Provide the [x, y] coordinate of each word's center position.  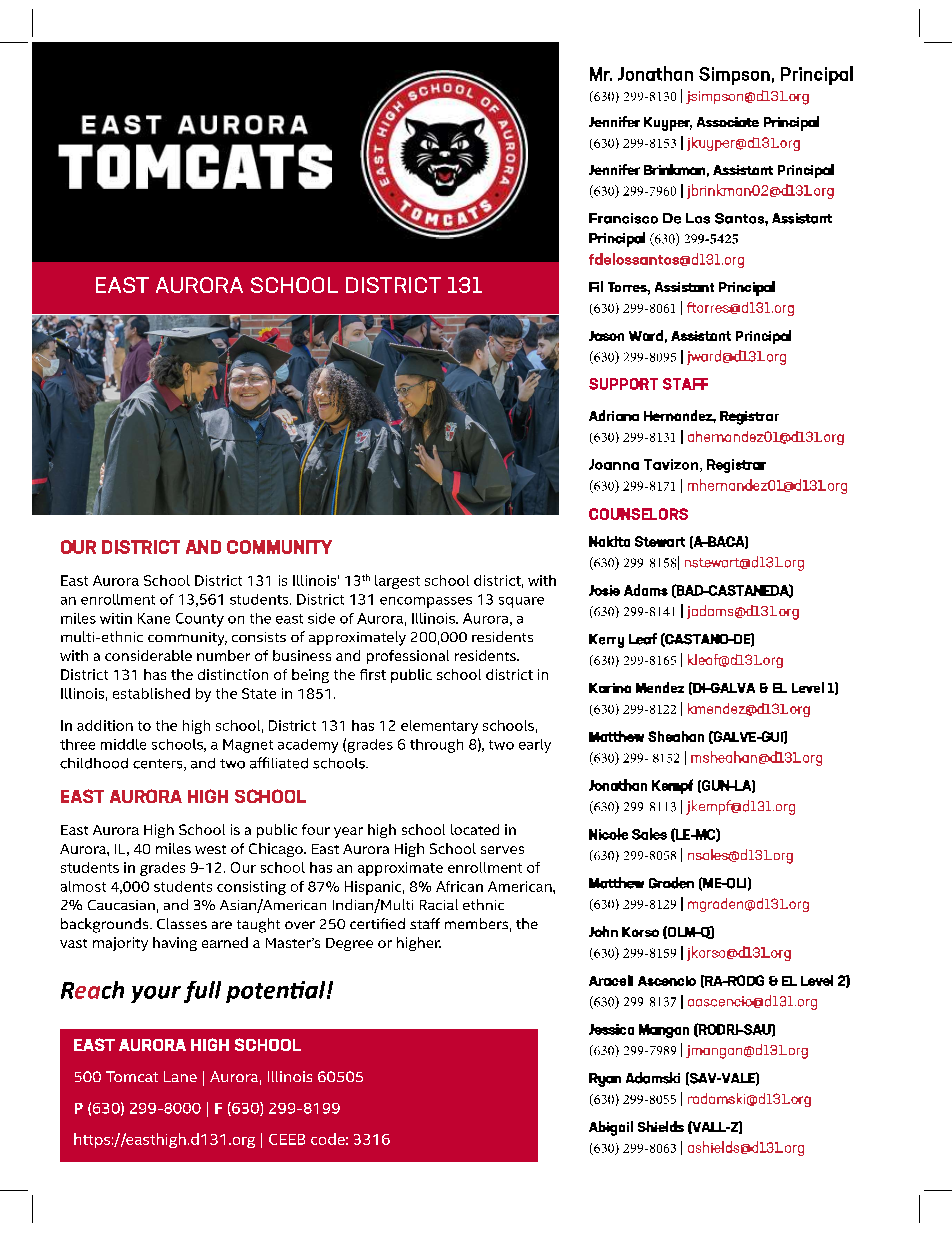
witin [116, 618]
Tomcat [132, 1076]
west [210, 849]
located [475, 829]
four [316, 829]
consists [259, 637]
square [521, 602]
